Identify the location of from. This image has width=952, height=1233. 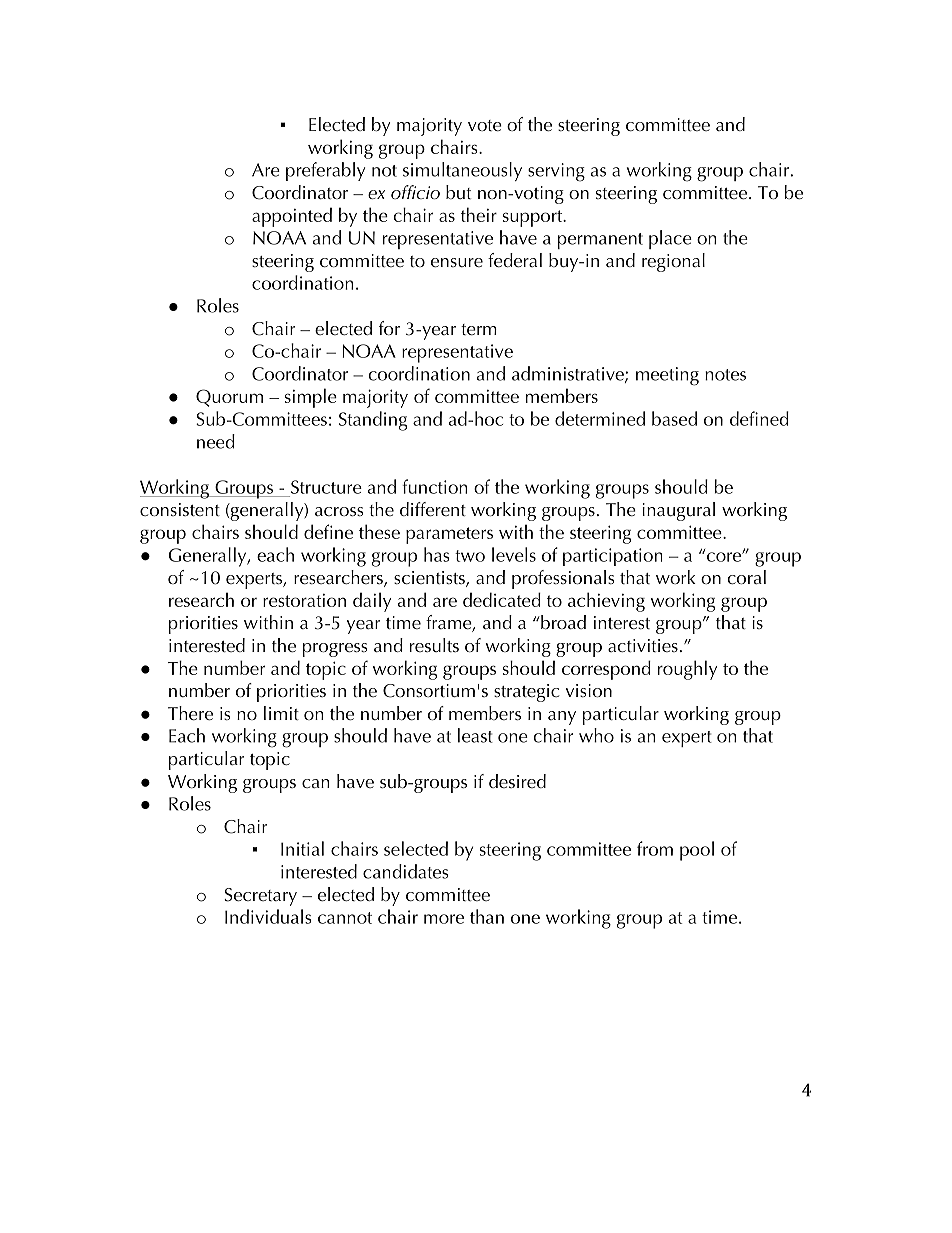
(655, 848).
